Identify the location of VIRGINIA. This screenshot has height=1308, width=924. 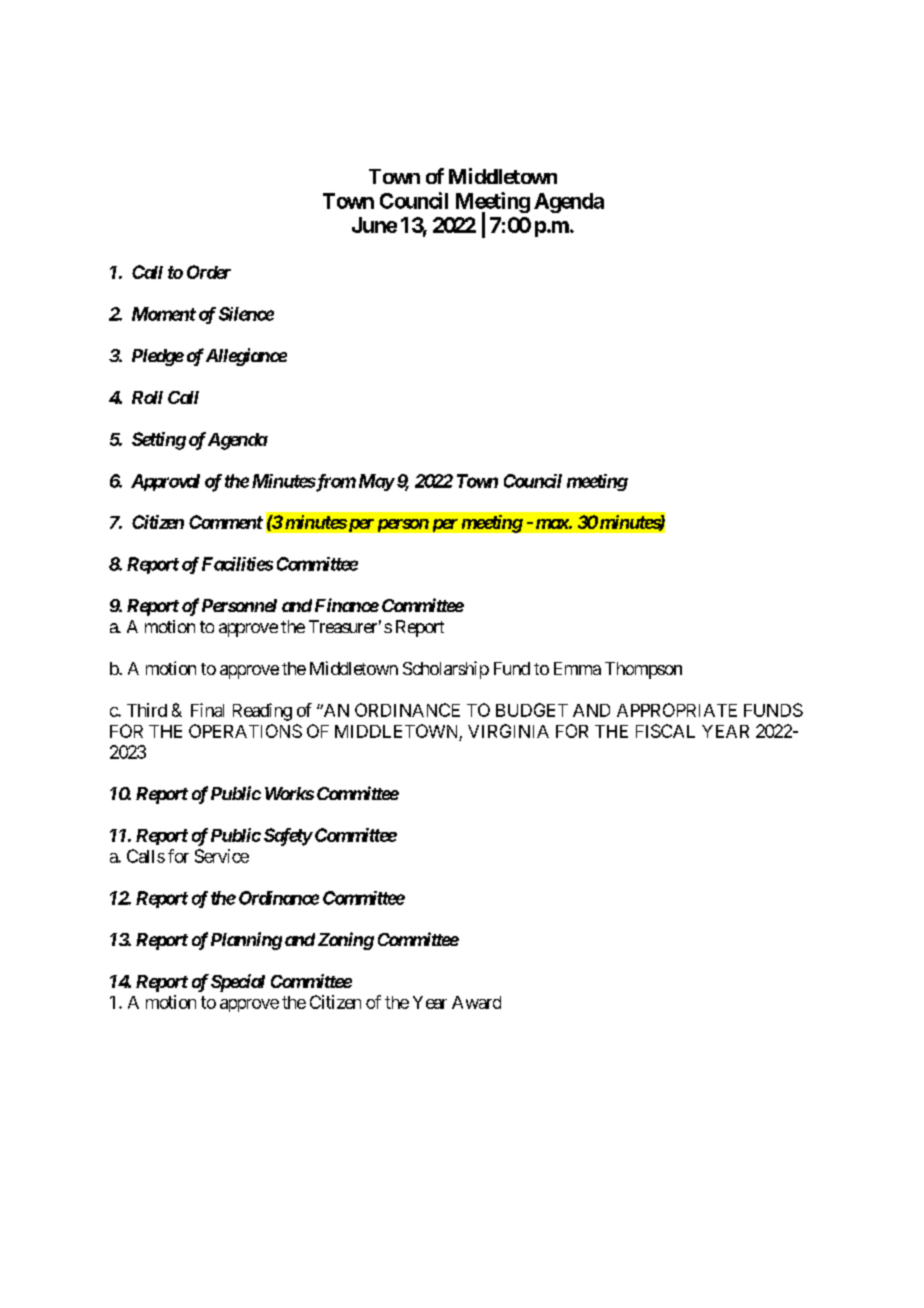
(508, 731).
